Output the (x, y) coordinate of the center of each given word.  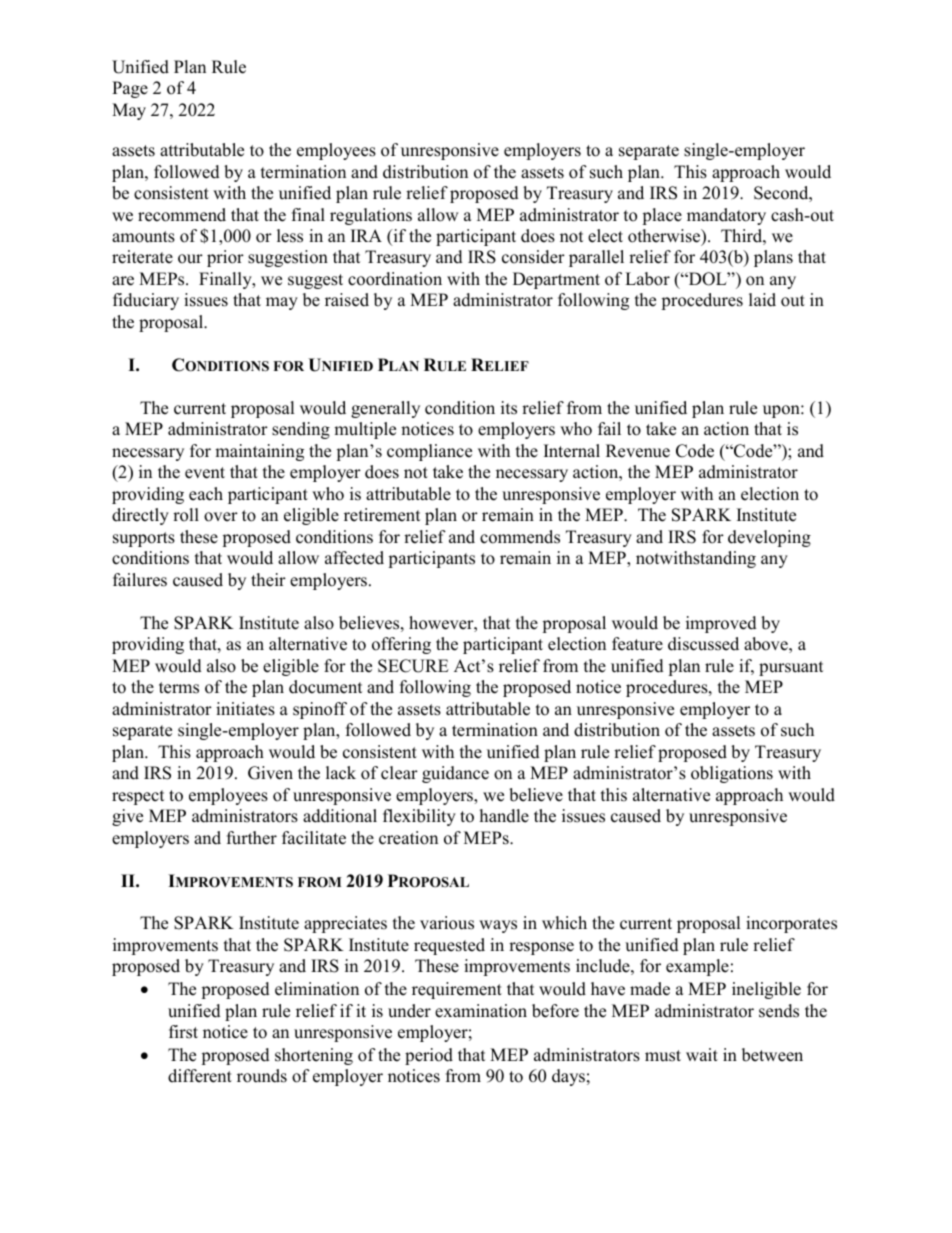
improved (721, 624)
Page (130, 89)
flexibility (419, 817)
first (183, 1032)
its (509, 408)
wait (702, 1054)
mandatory (726, 216)
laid (762, 300)
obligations (732, 774)
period (429, 1056)
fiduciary (146, 301)
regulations (371, 216)
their (268, 580)
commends (520, 537)
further (252, 838)
